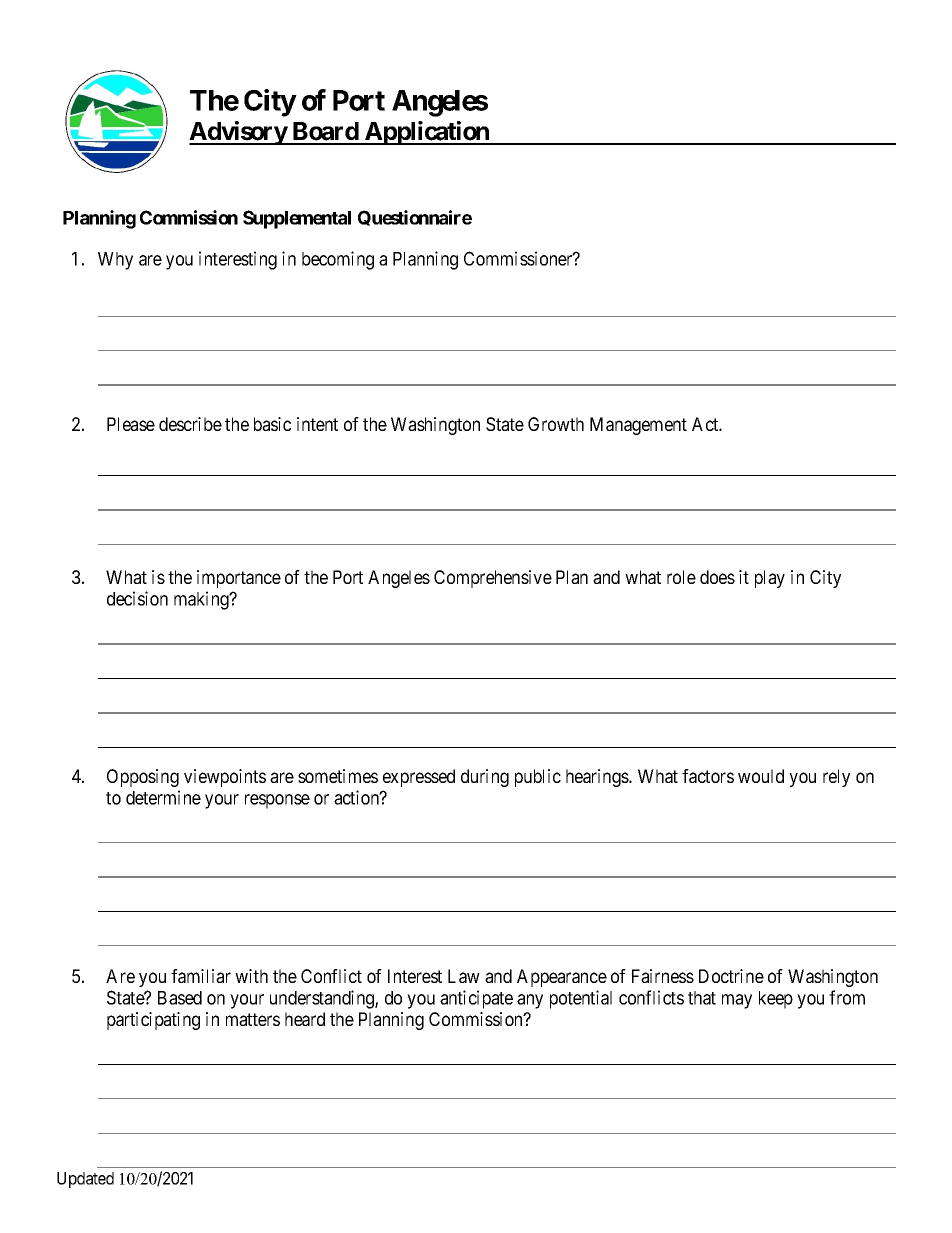  I want to click on Application, so click(427, 133).
